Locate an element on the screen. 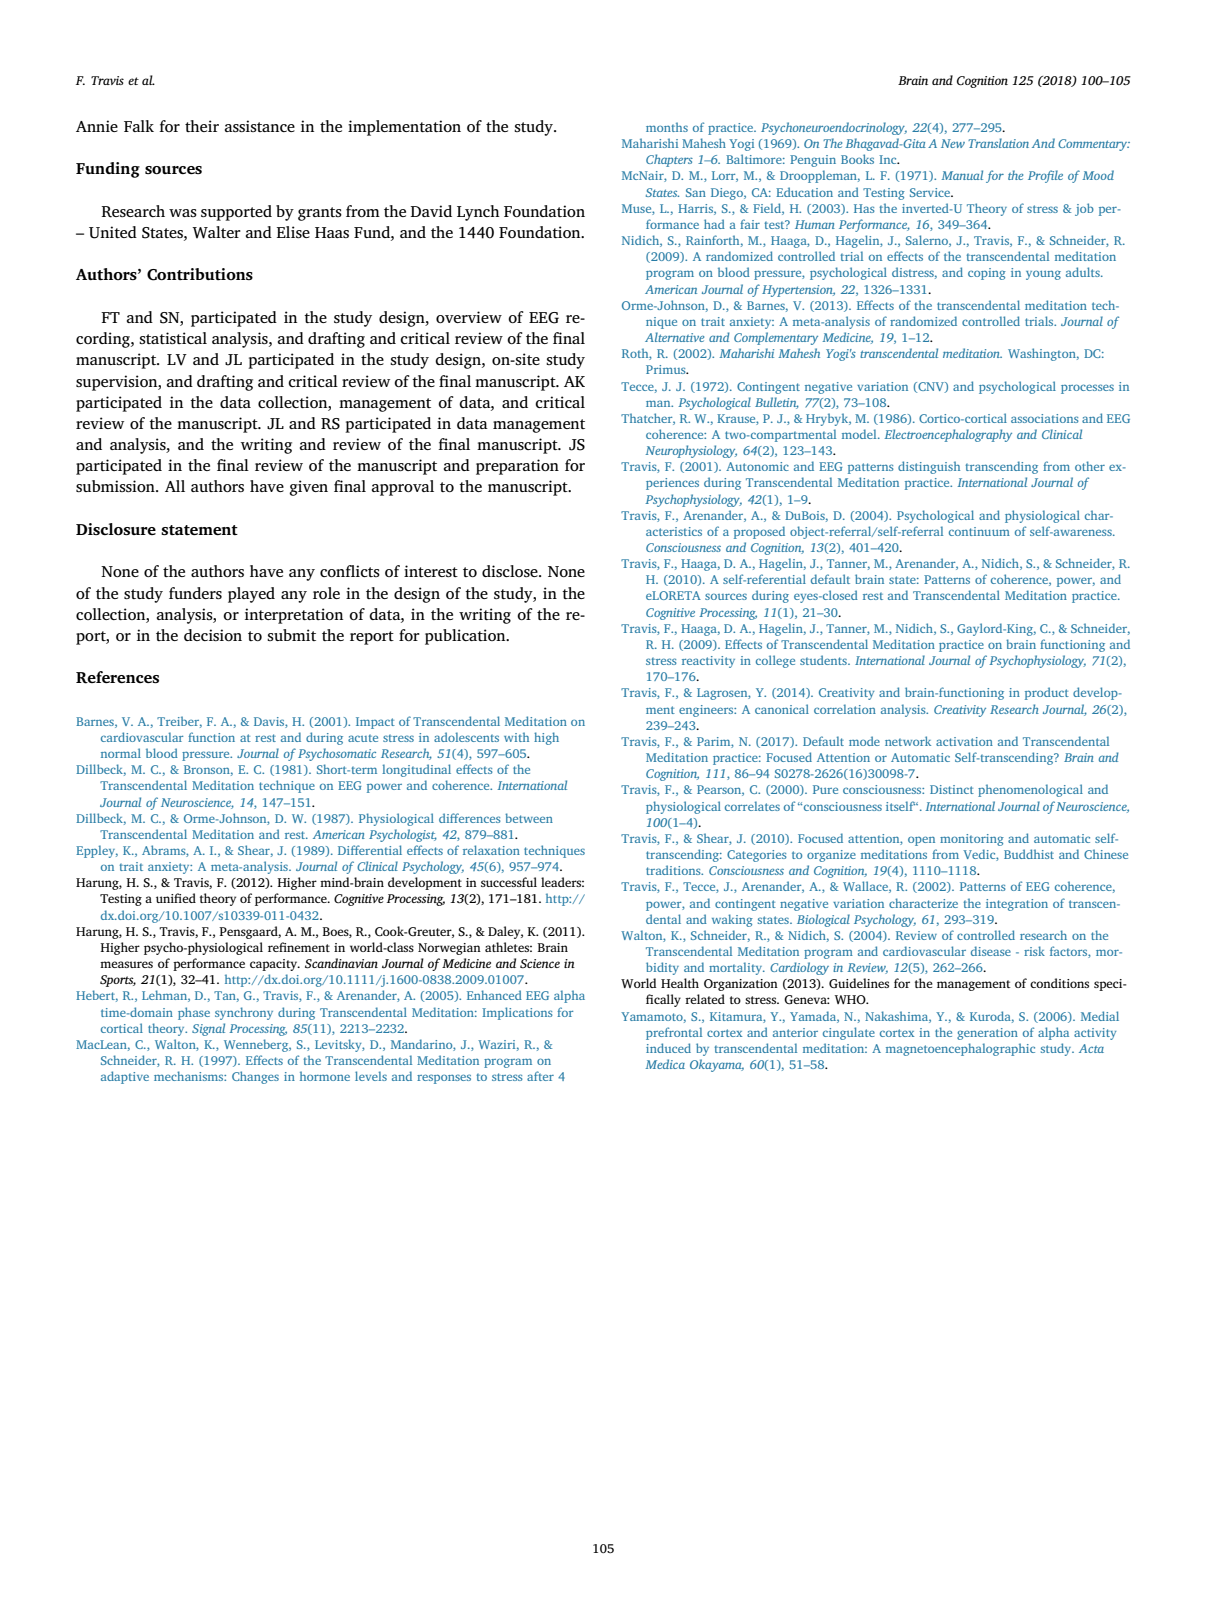 Image resolution: width=1207 pixels, height=1609 pixels. their is located at coordinates (202, 126).
